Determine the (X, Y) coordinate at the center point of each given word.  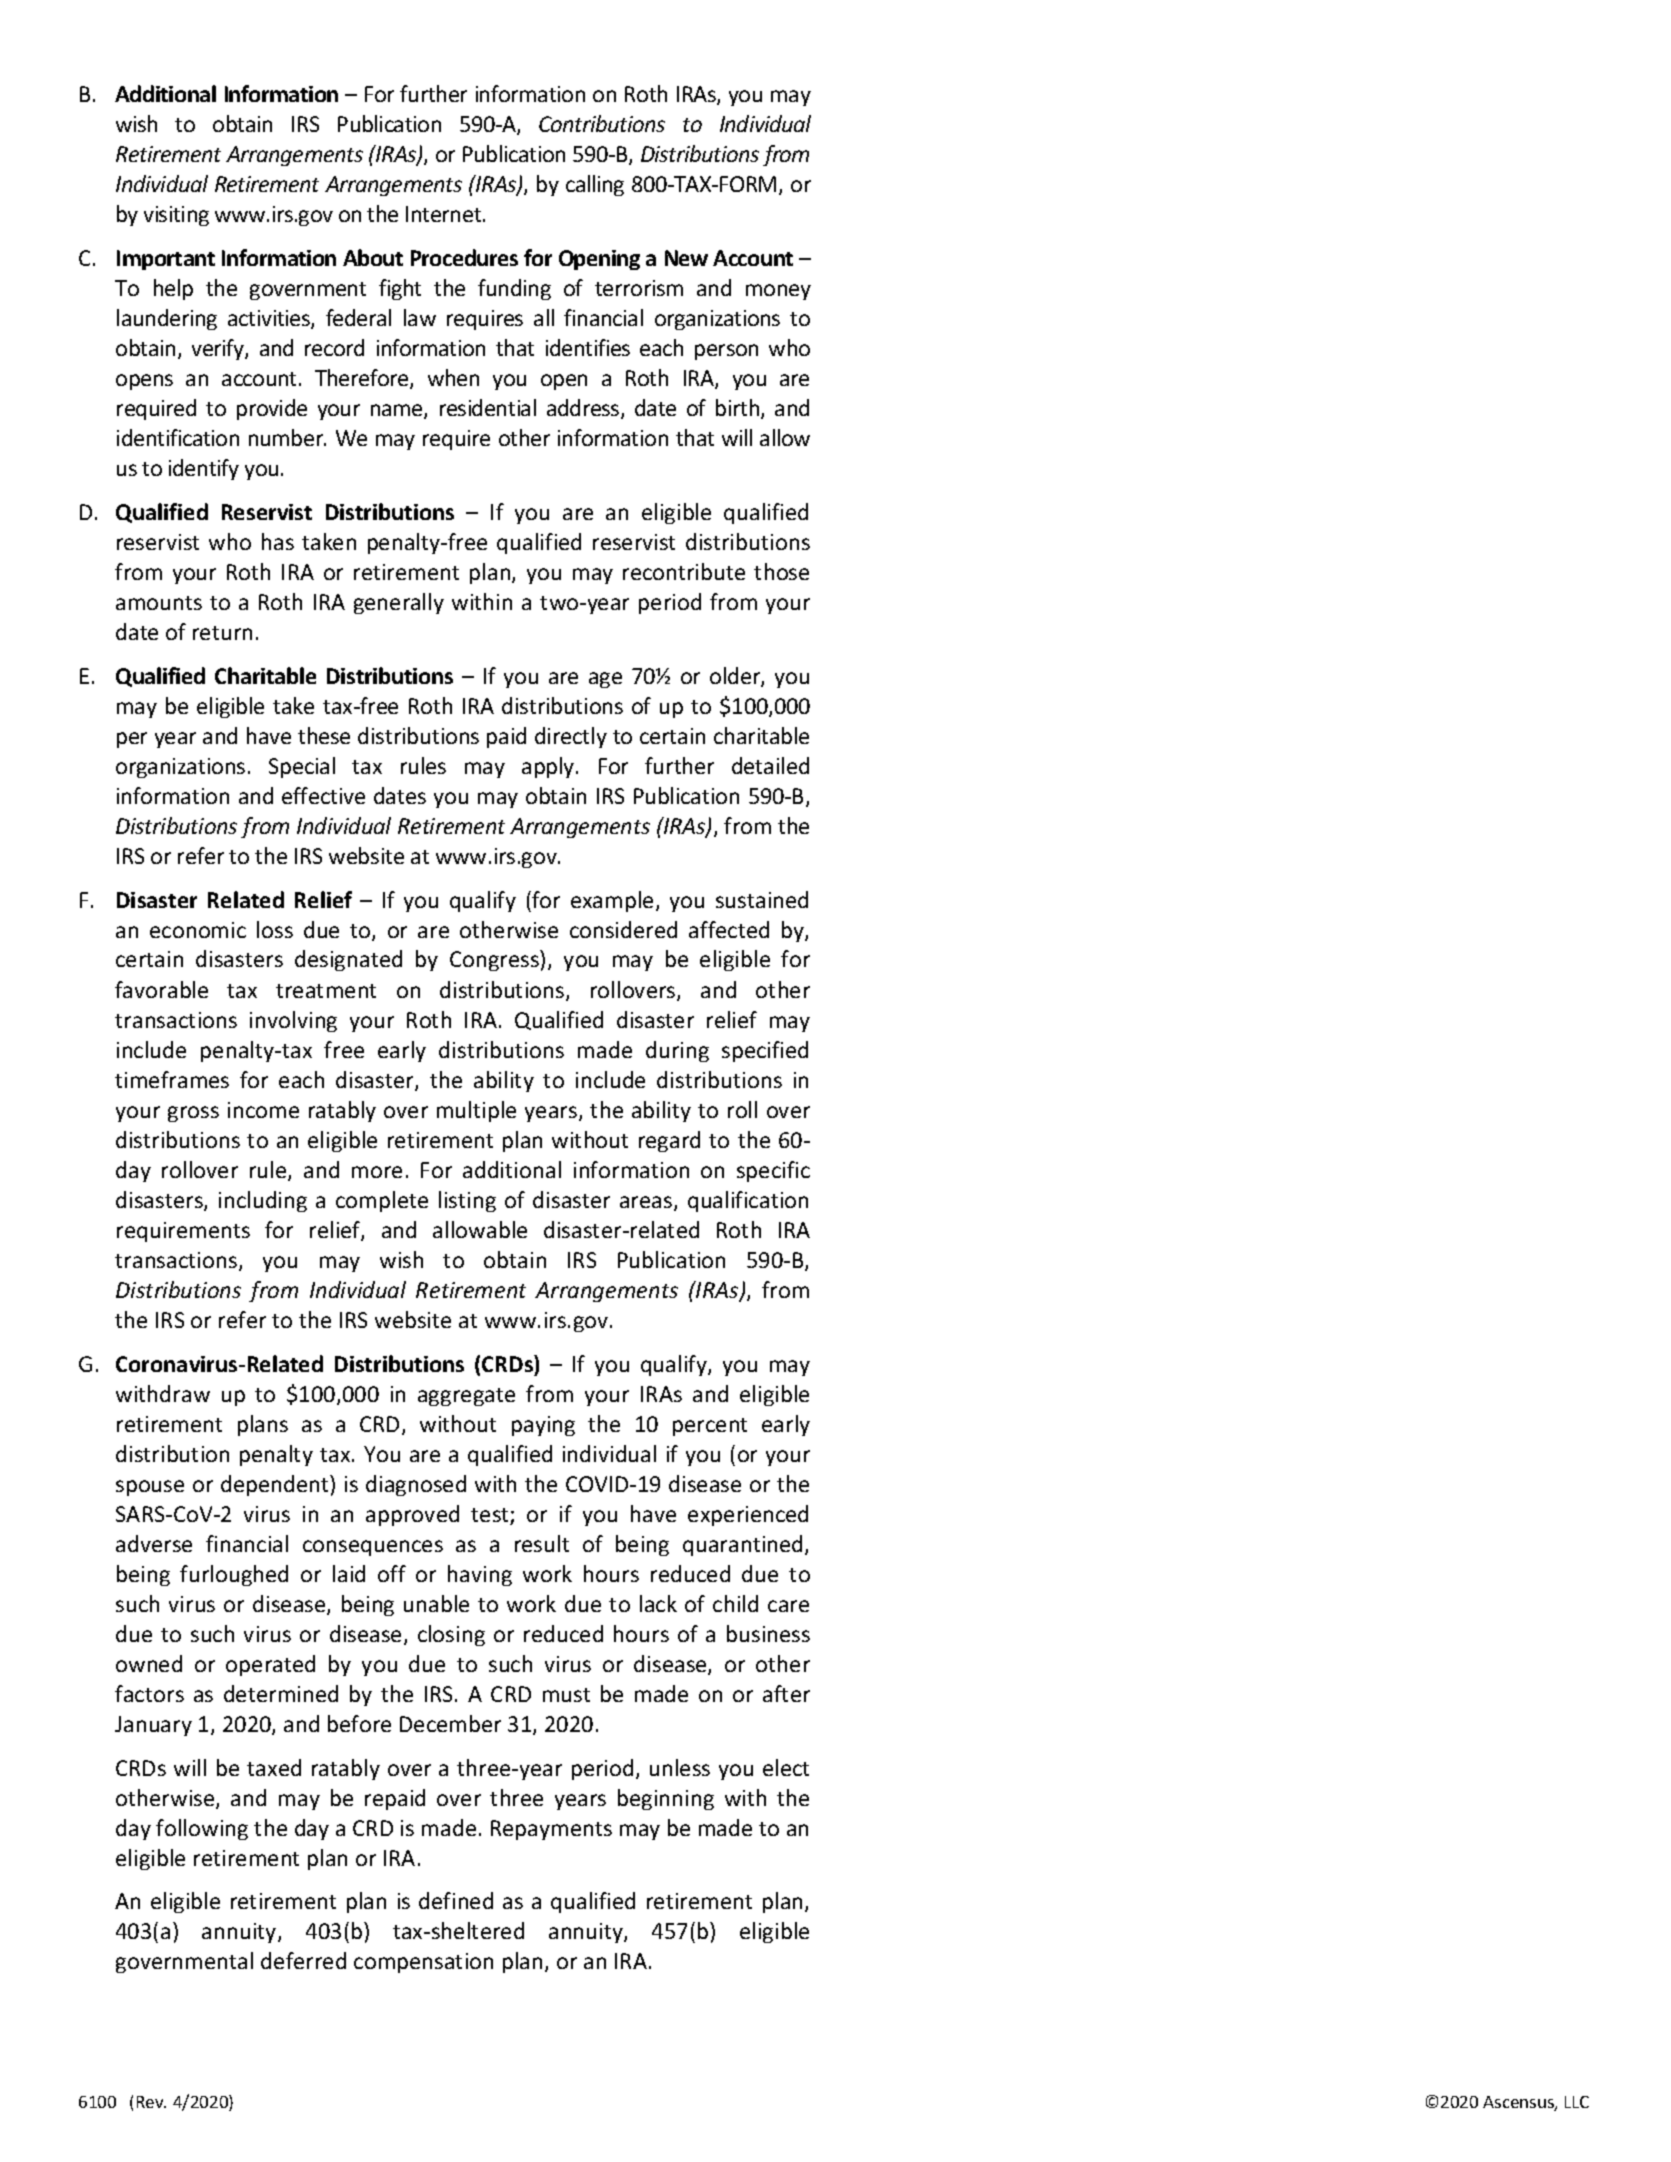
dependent (276, 1485)
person (726, 352)
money (778, 292)
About (373, 257)
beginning (666, 1799)
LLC (1577, 2102)
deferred (303, 1960)
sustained (762, 899)
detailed (770, 765)
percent (710, 1427)
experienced (748, 1515)
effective (323, 795)
